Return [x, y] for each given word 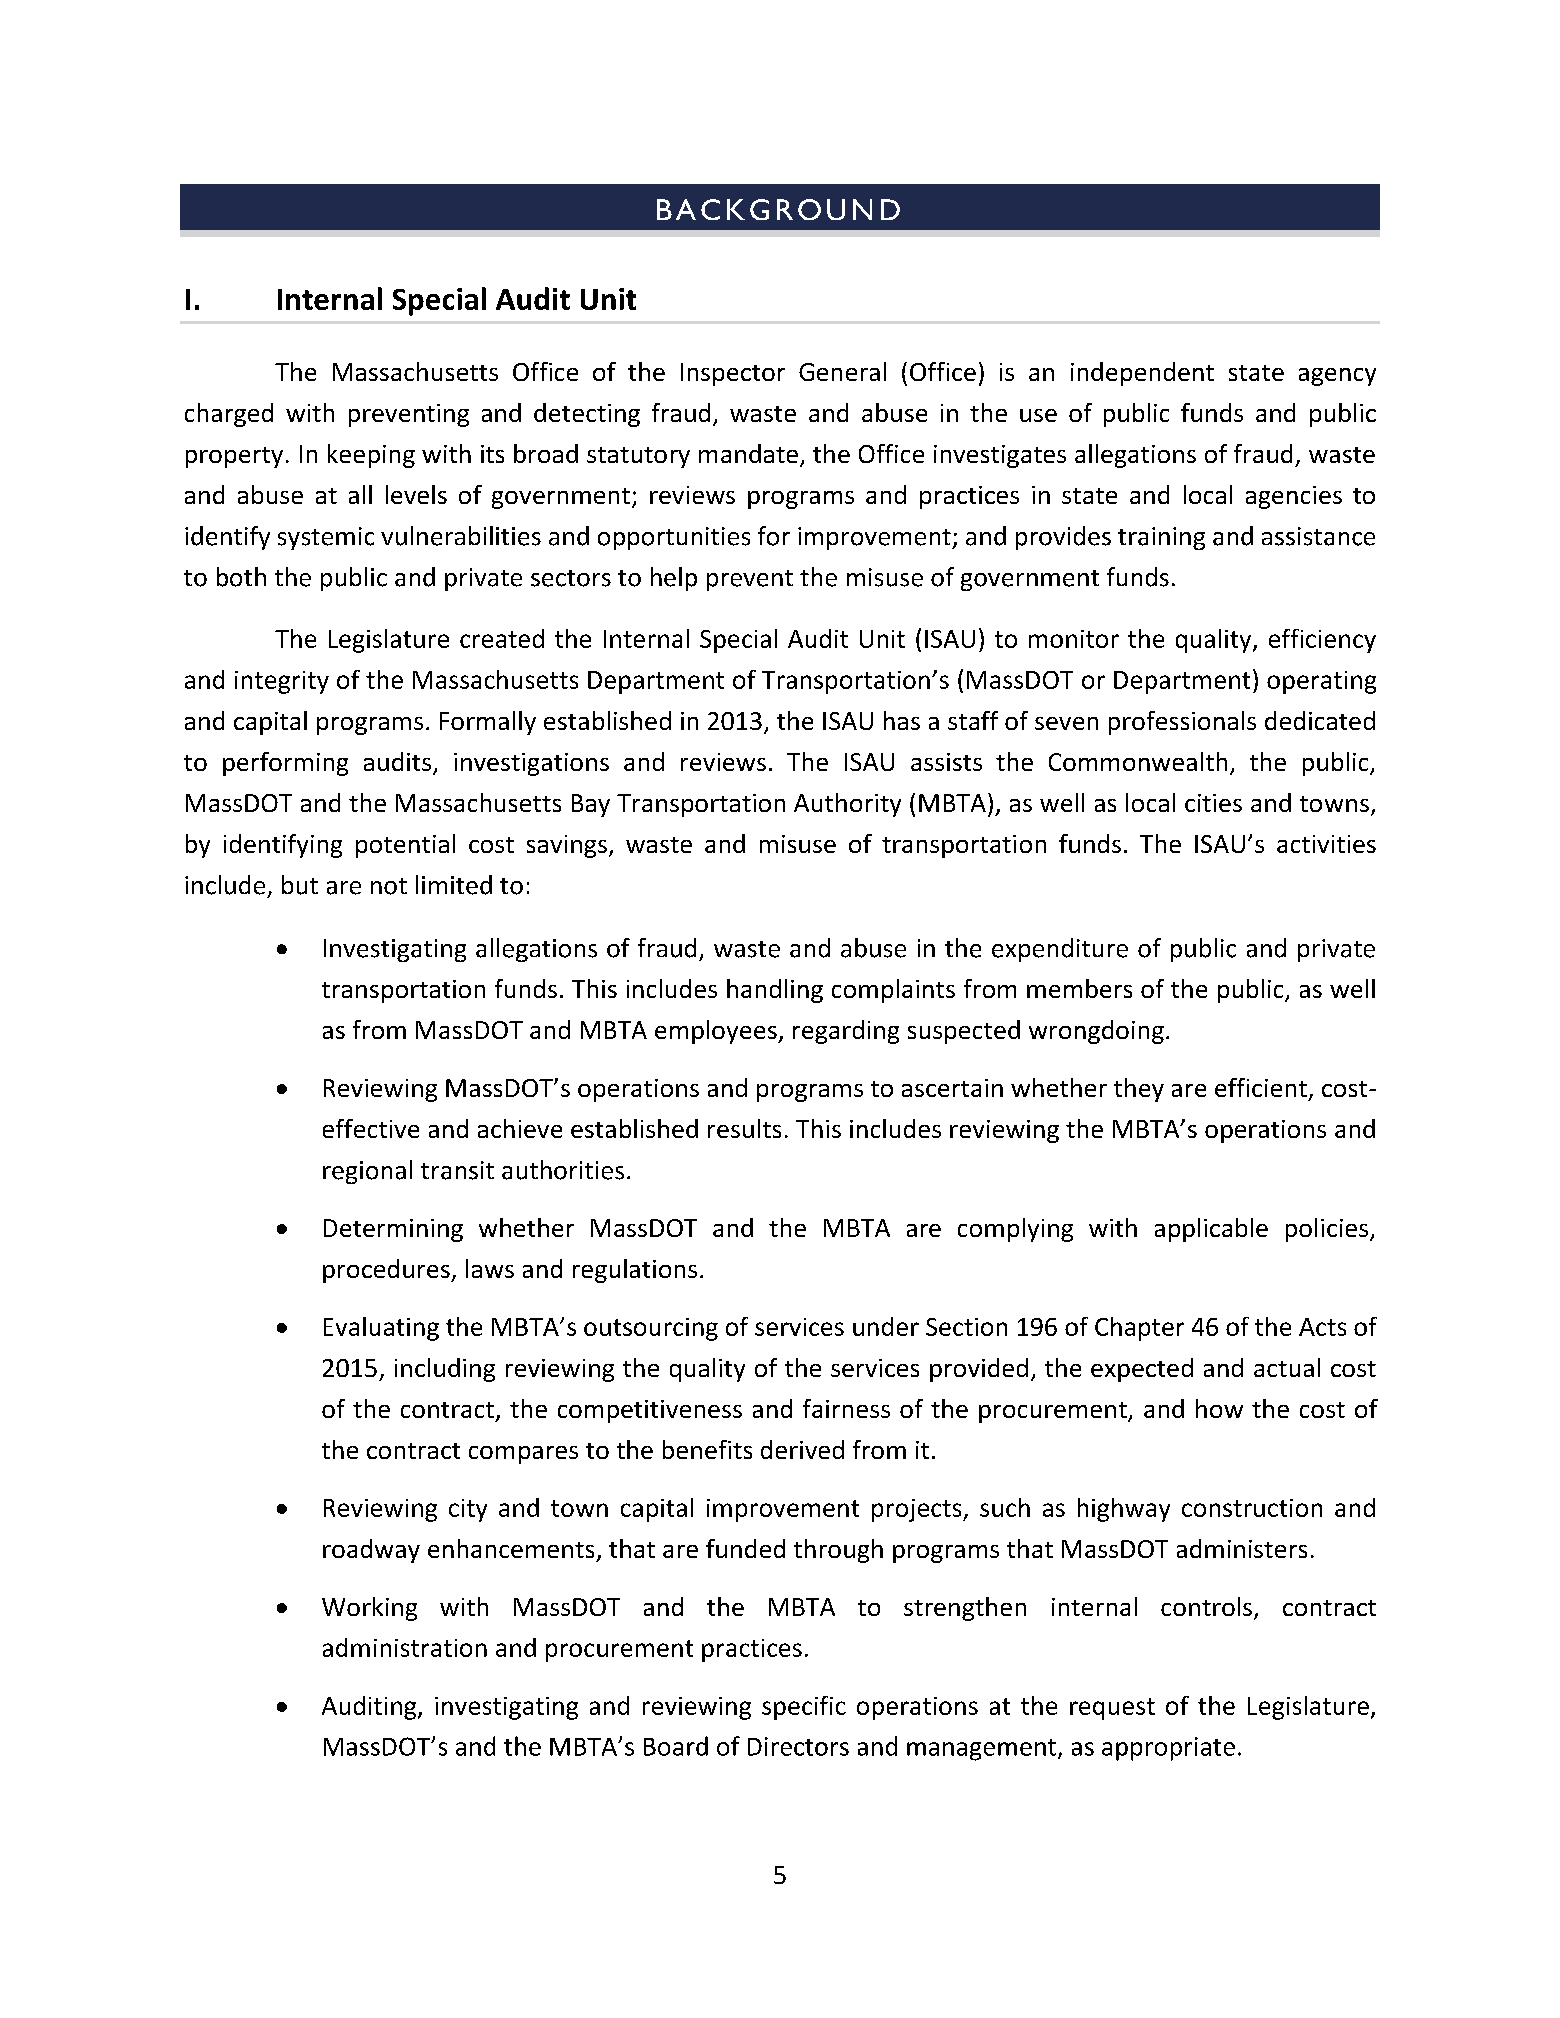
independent [1142, 374]
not [389, 886]
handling [775, 991]
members [1079, 988]
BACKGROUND [778, 209]
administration [405, 1647]
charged [229, 415]
